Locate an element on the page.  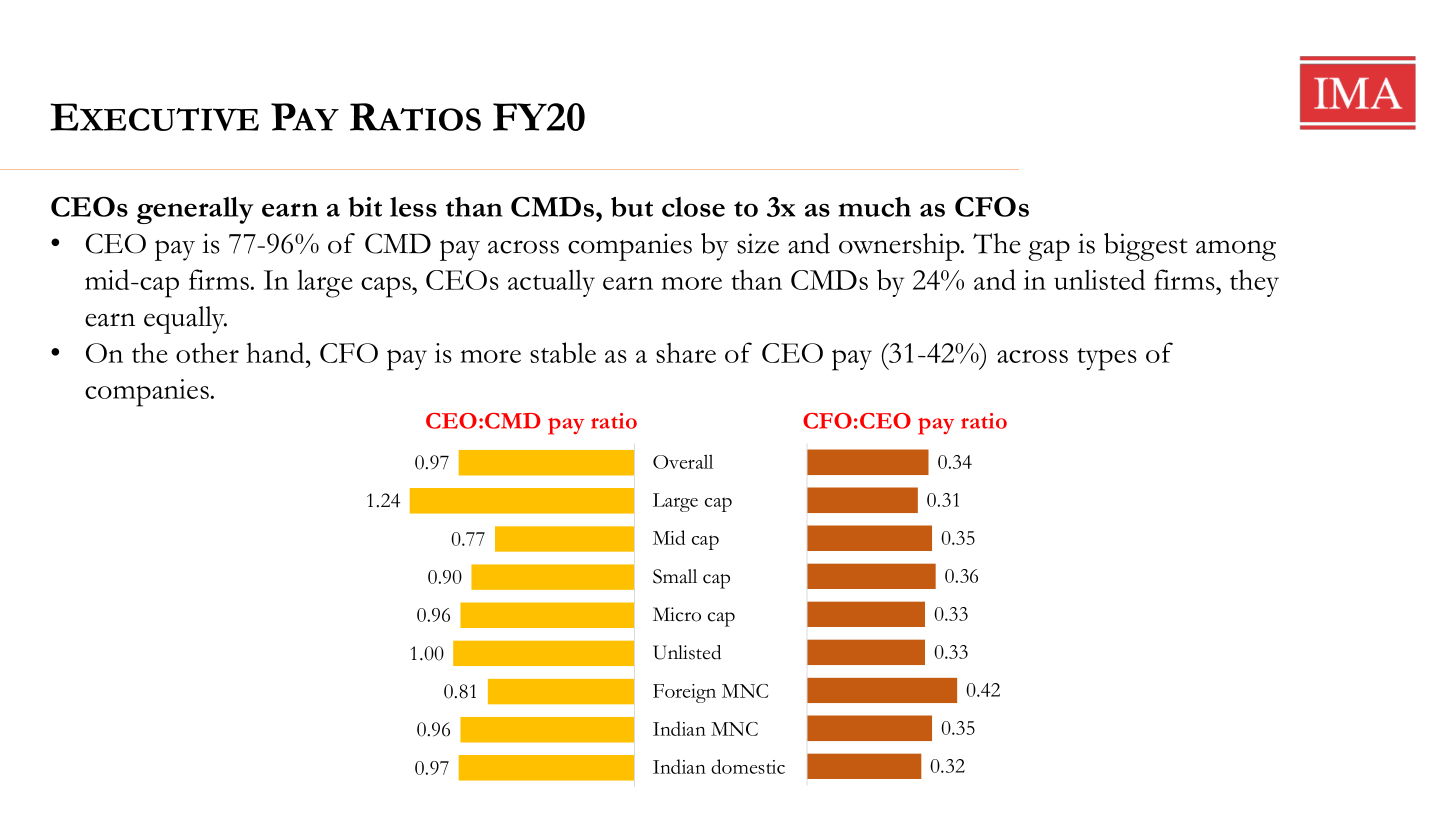
actually is located at coordinates (551, 283).
